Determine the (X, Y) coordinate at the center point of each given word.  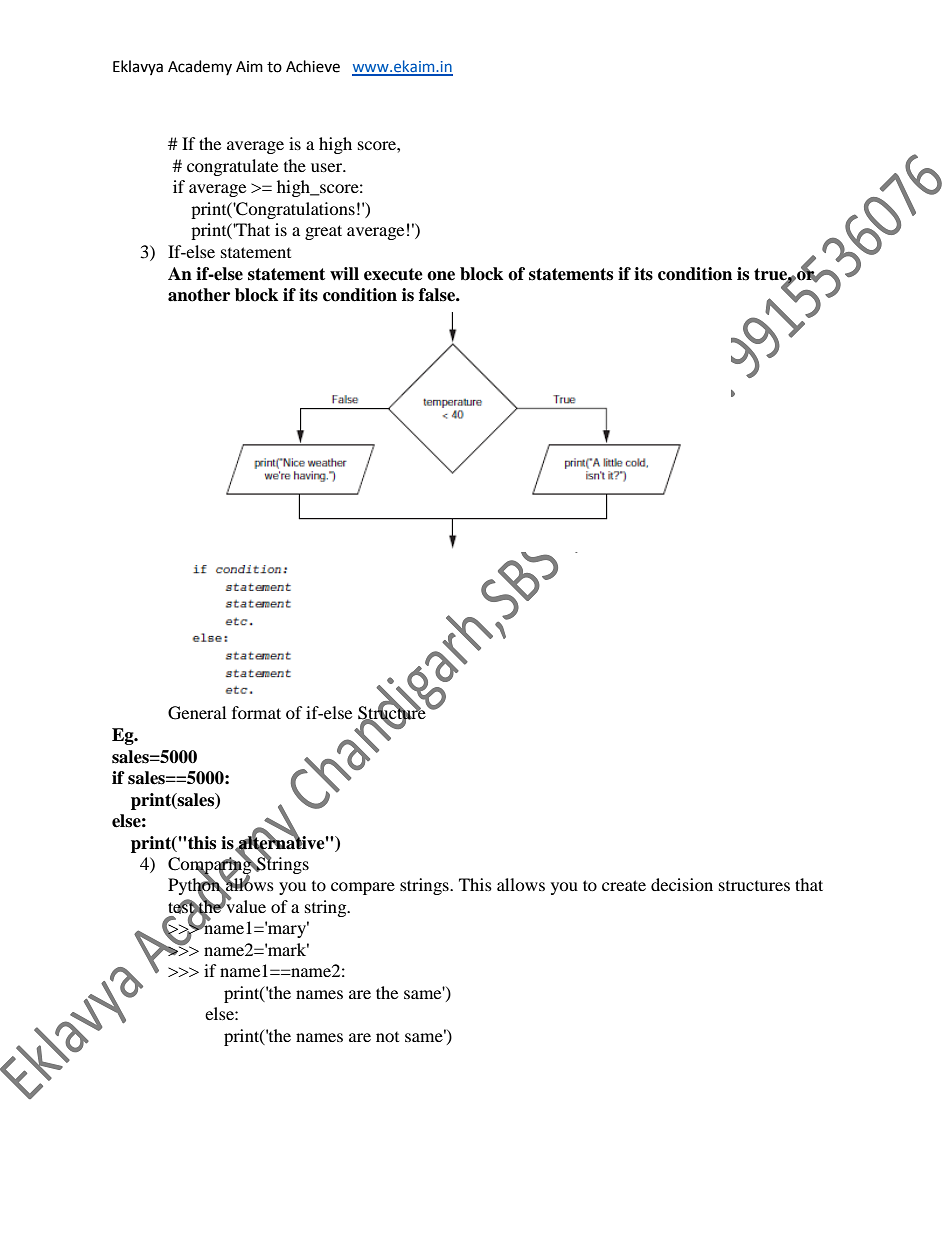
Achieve (313, 66)
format (256, 712)
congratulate (232, 167)
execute (393, 274)
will (344, 273)
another (199, 295)
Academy (200, 67)
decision (682, 884)
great (323, 232)
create (624, 885)
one (441, 276)
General (197, 713)
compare (363, 888)
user (328, 167)
